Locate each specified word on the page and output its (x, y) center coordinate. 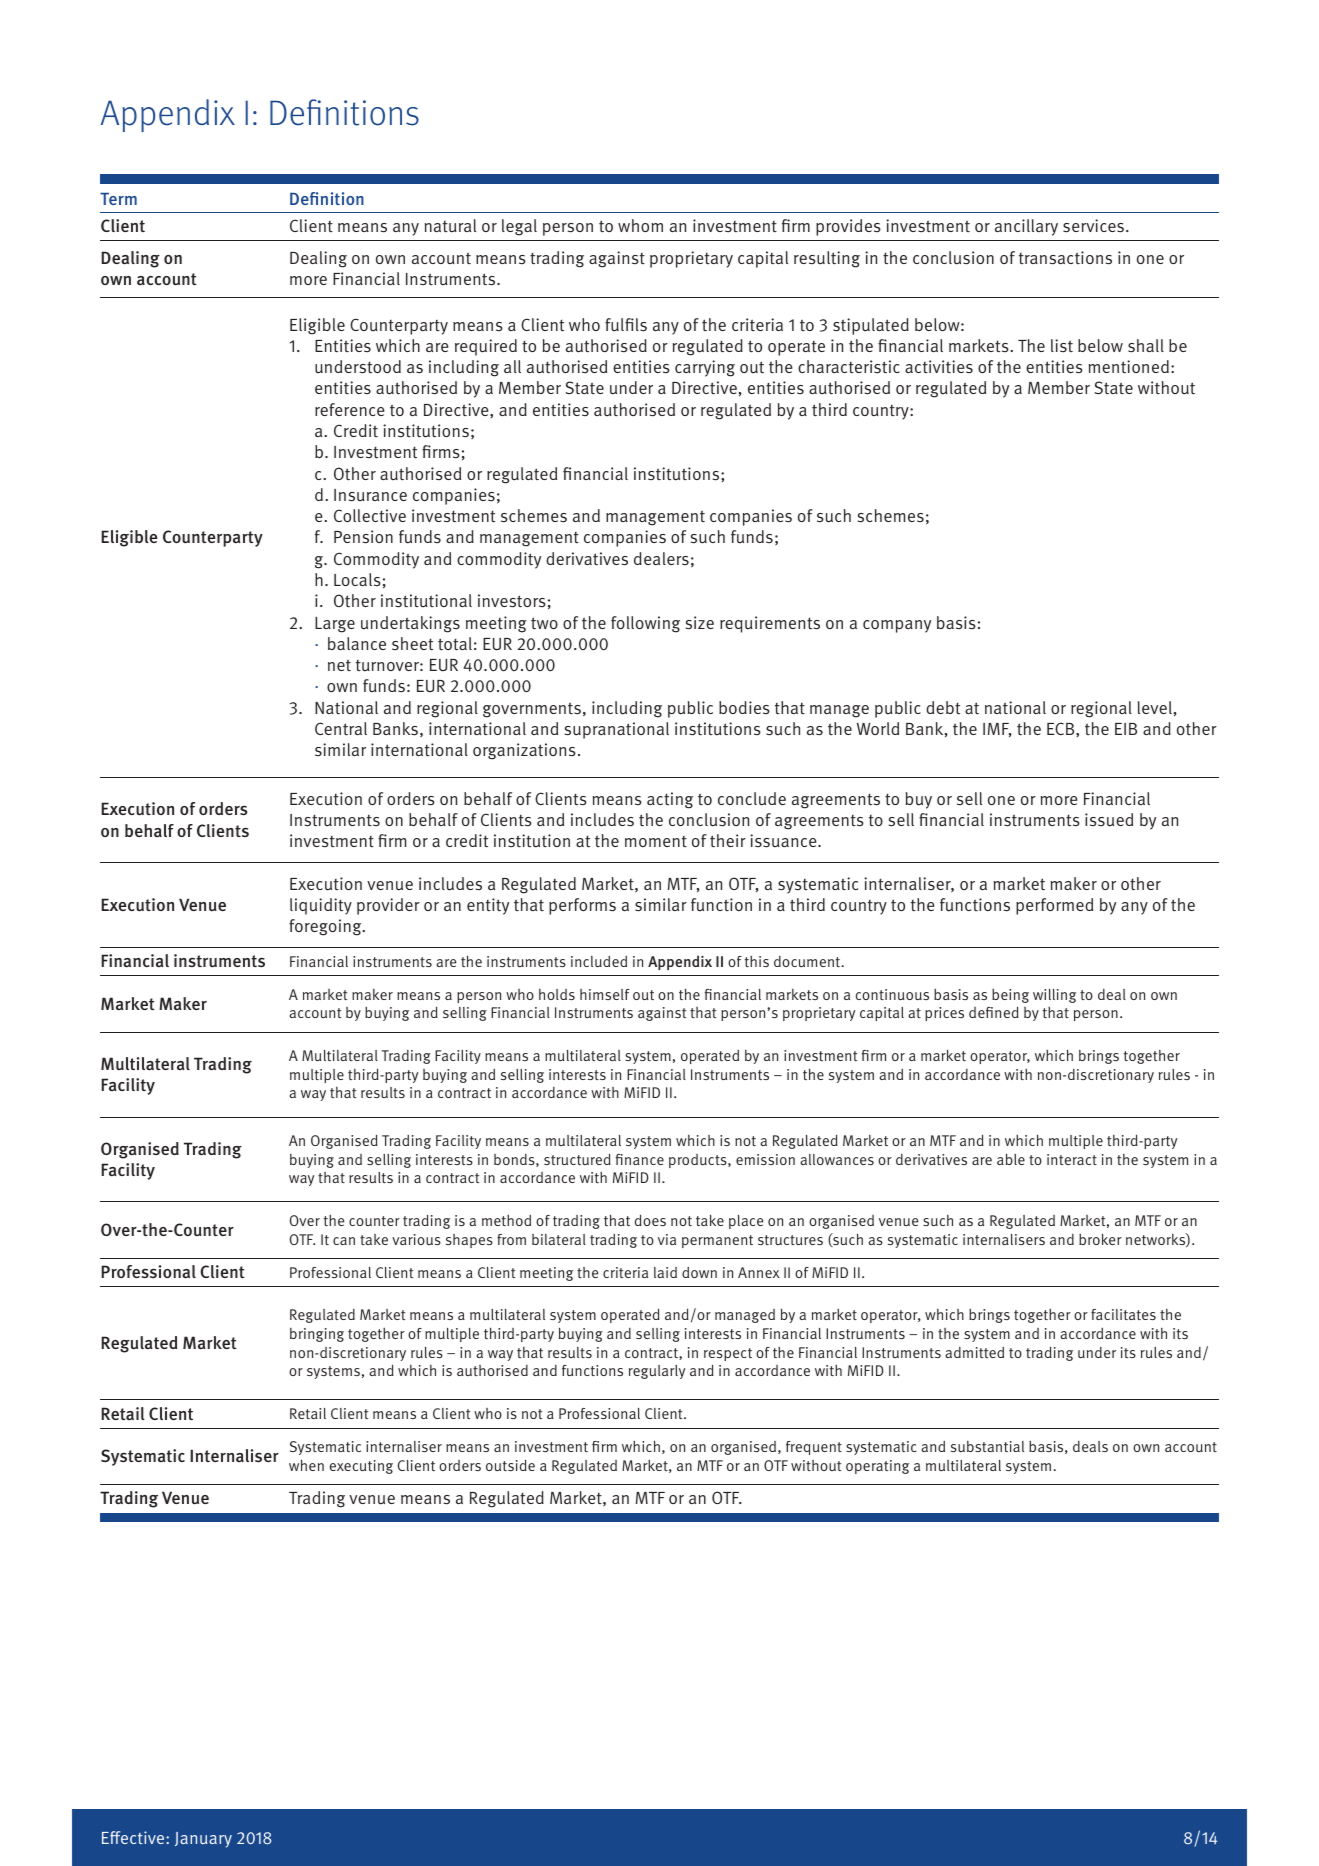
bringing (317, 1335)
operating (877, 1467)
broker (1100, 1239)
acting (670, 800)
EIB (1126, 729)
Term (118, 199)
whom (640, 225)
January (203, 1840)
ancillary (1026, 227)
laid (665, 1272)
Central (341, 729)
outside (510, 1465)
